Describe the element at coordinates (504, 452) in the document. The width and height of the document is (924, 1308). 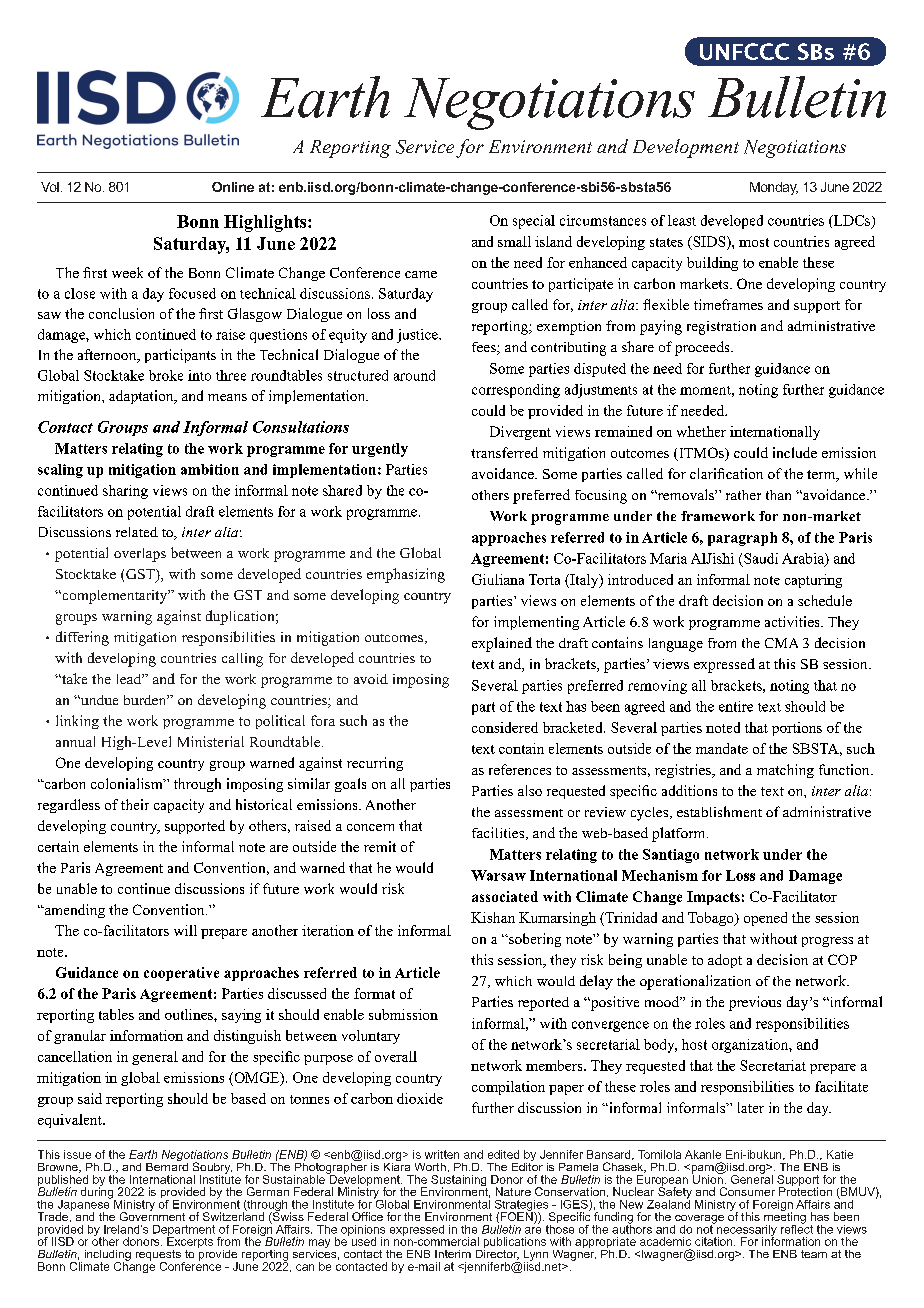
I see `transferred` at that location.
